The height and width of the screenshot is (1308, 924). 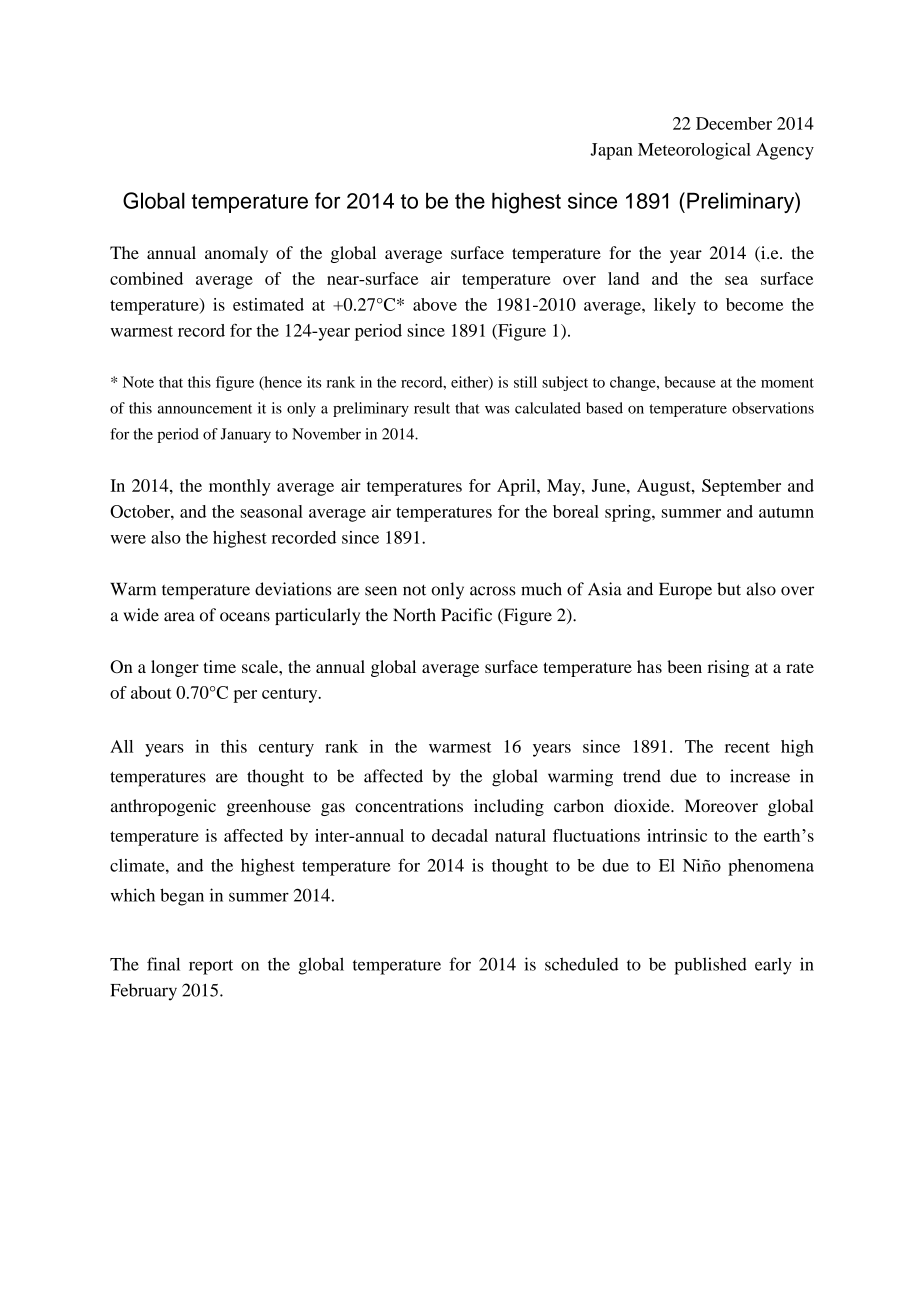 I want to click on scheduled, so click(x=582, y=964).
